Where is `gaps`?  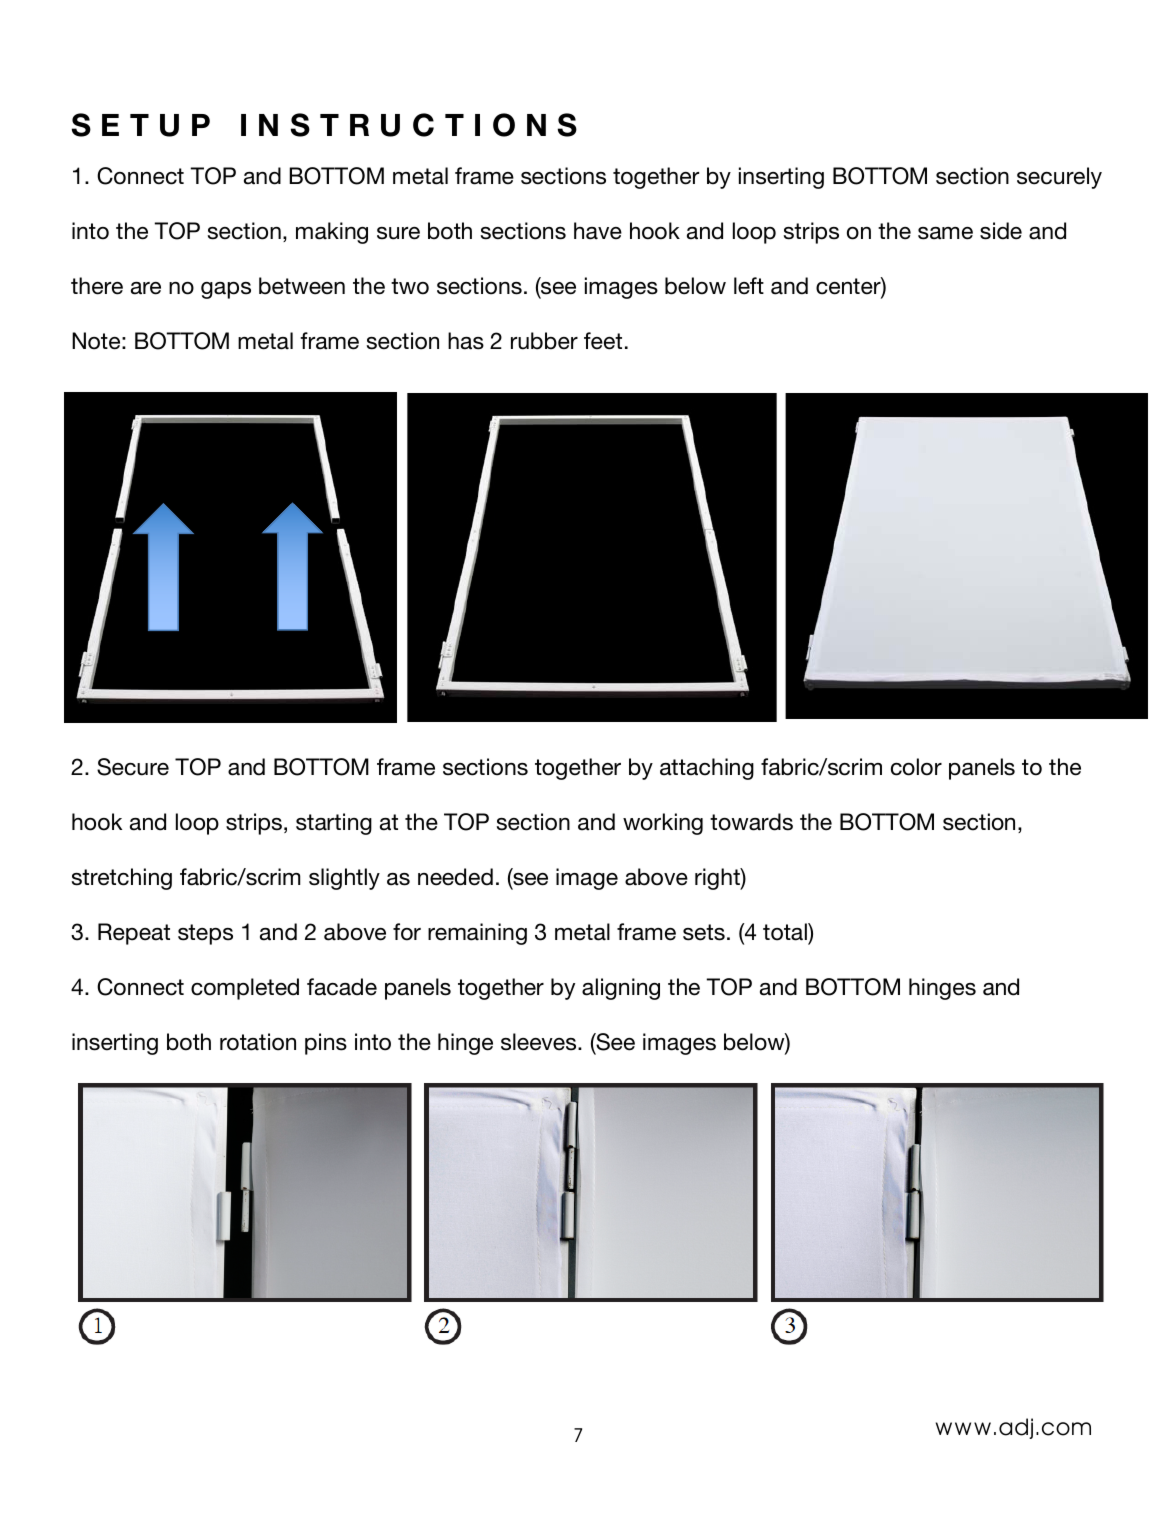
gaps is located at coordinates (226, 290).
